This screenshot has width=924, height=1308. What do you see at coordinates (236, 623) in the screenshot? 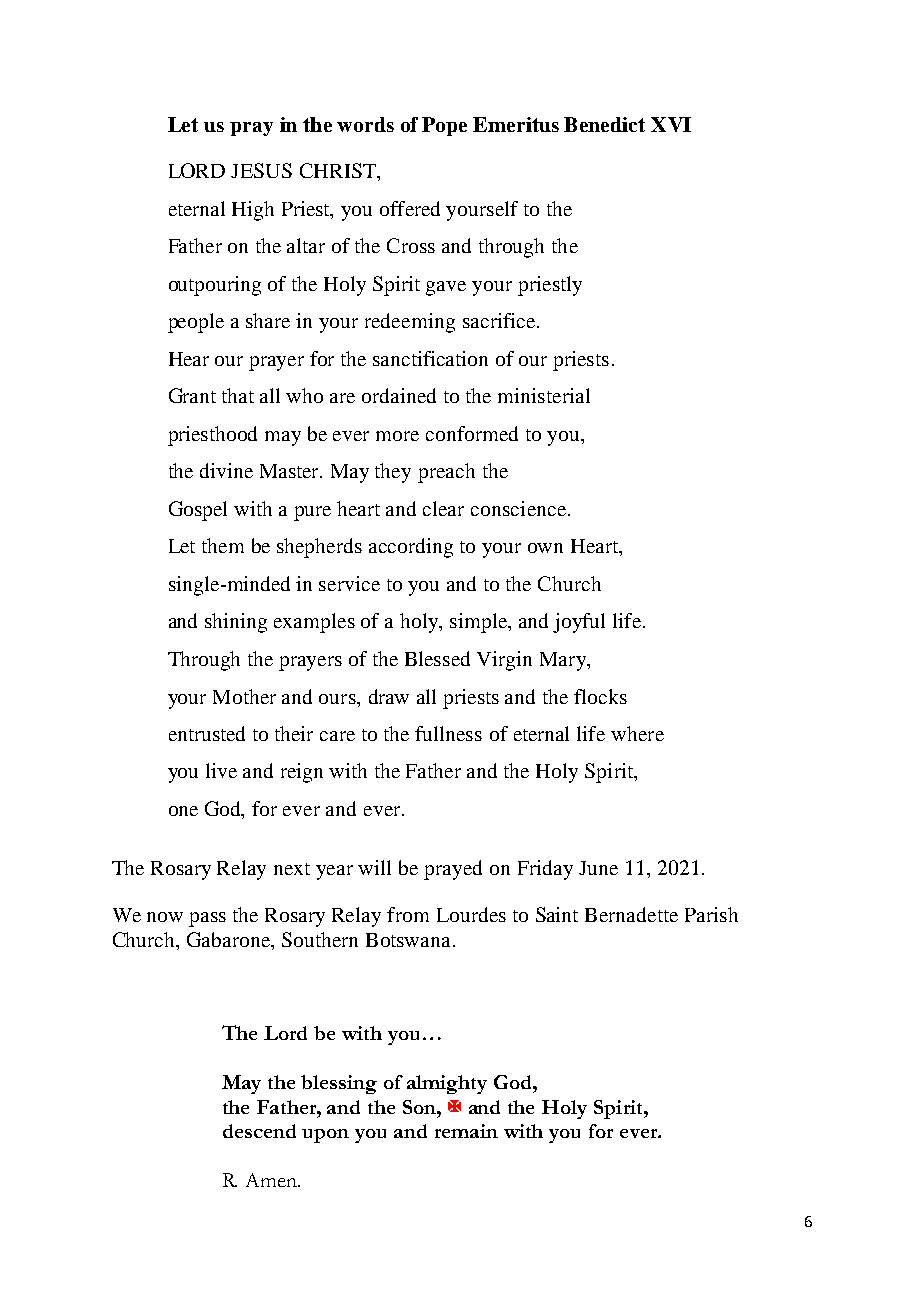
I see `shining` at bounding box center [236, 623].
